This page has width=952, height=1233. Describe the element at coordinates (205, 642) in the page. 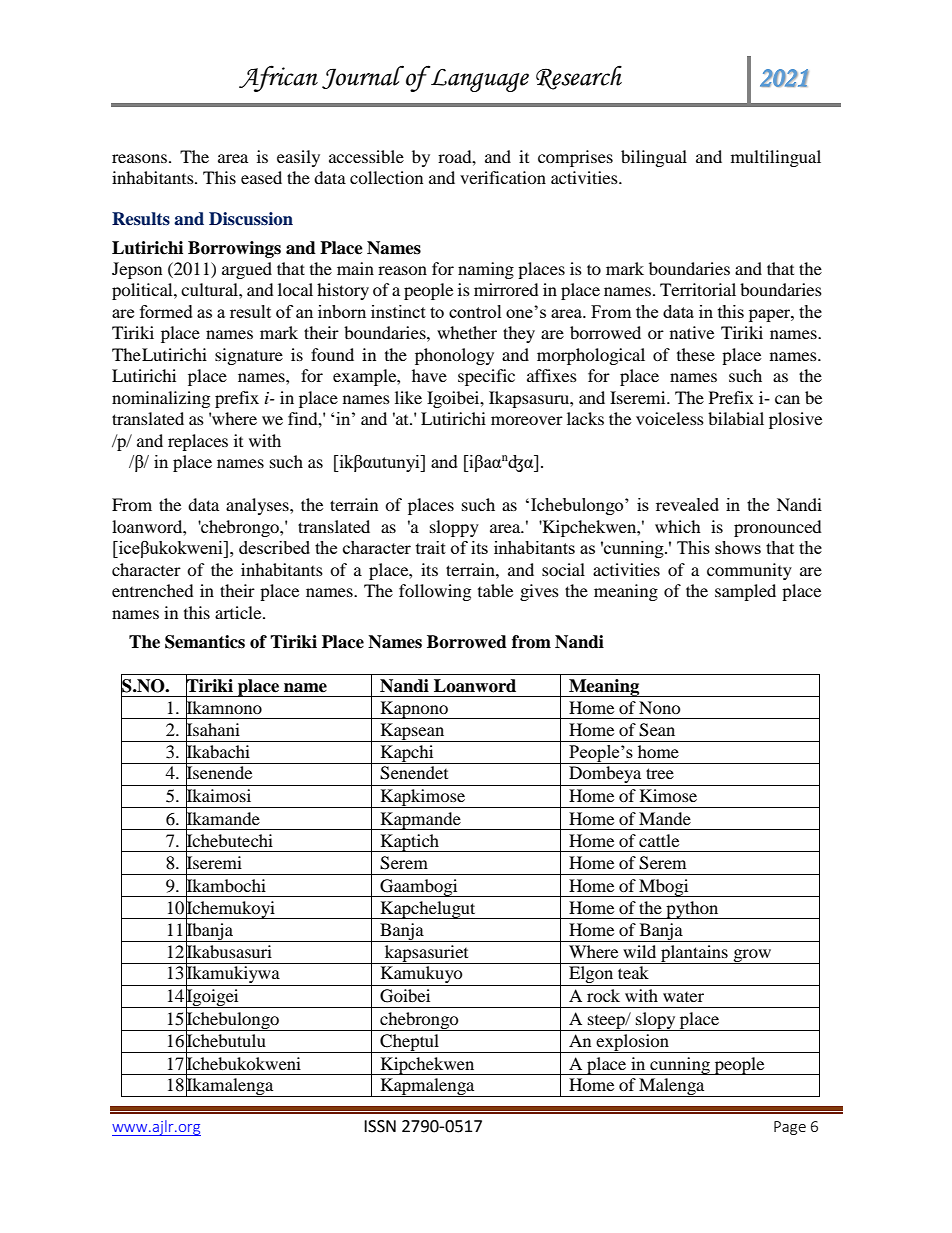

I see `Semantics` at that location.
